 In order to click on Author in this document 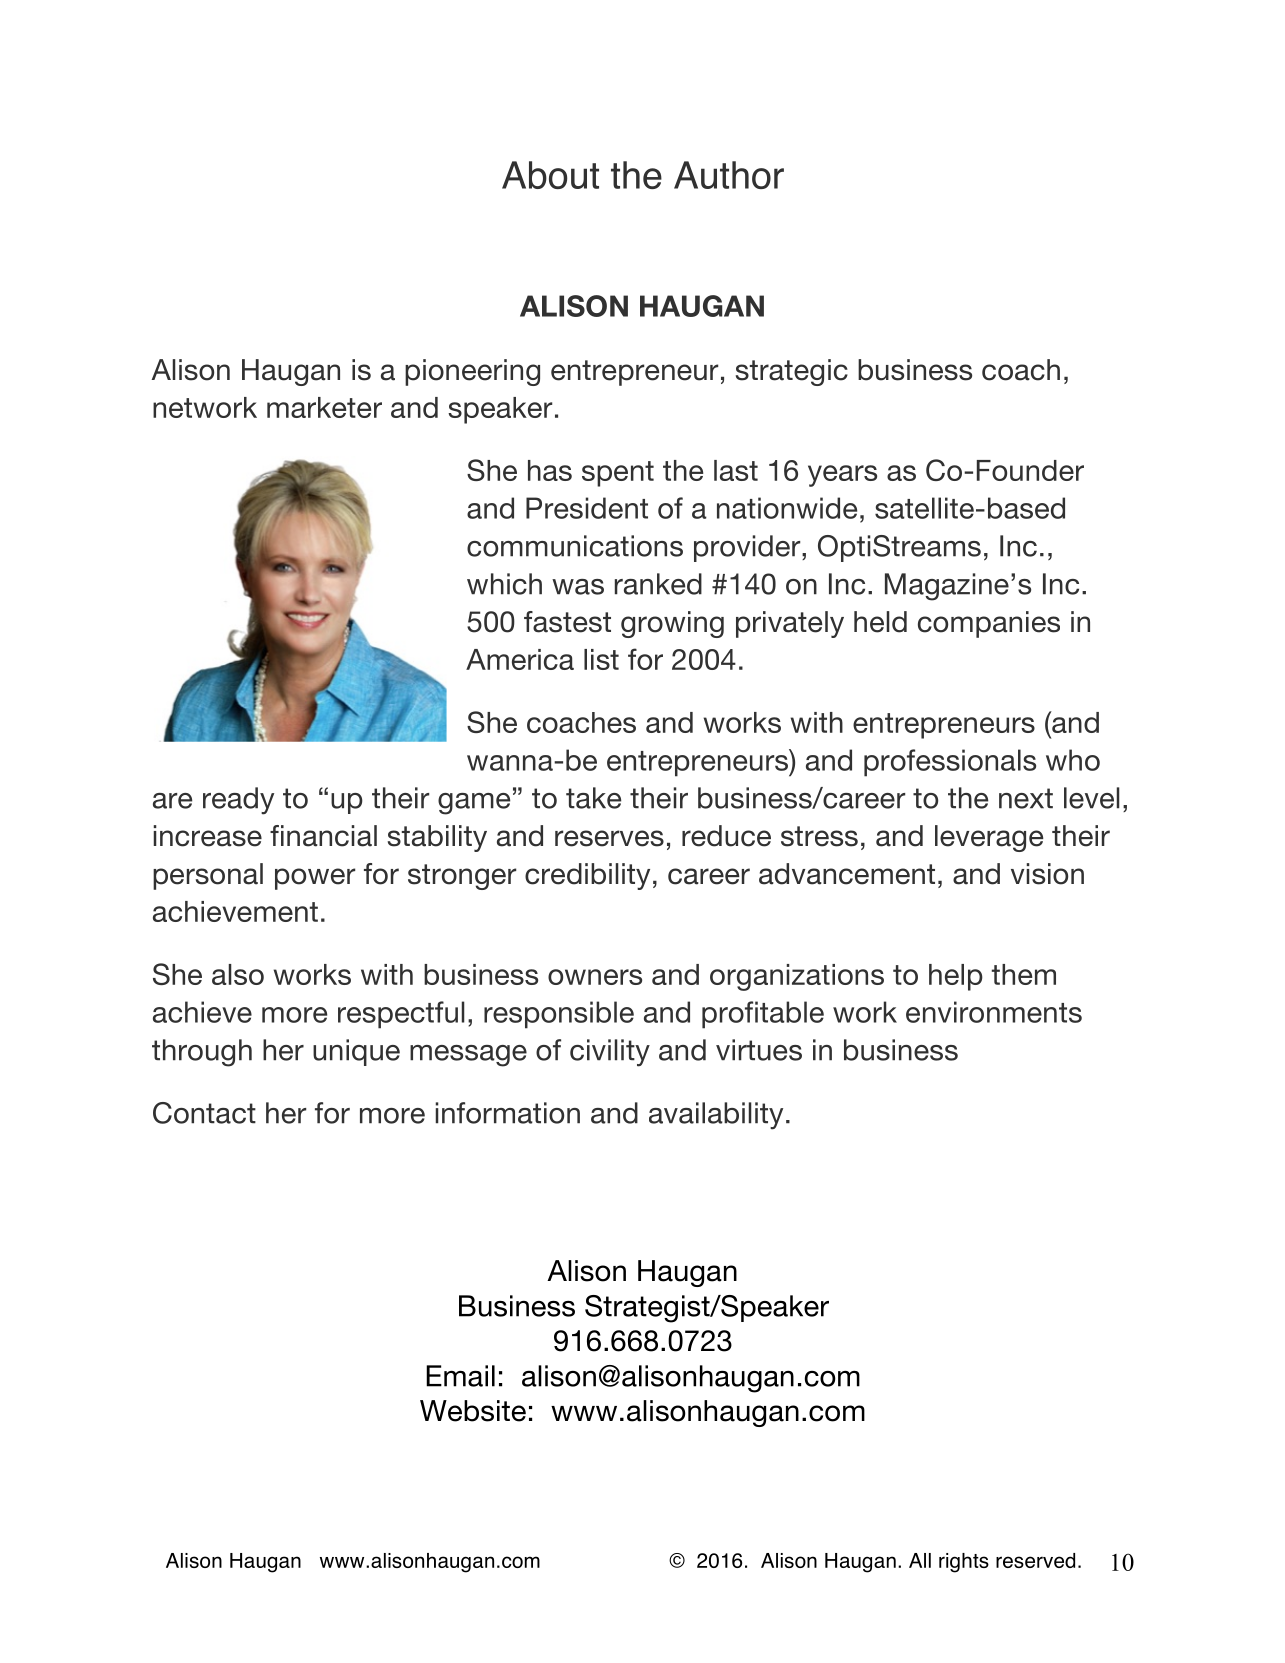, I will do `click(729, 175)`.
